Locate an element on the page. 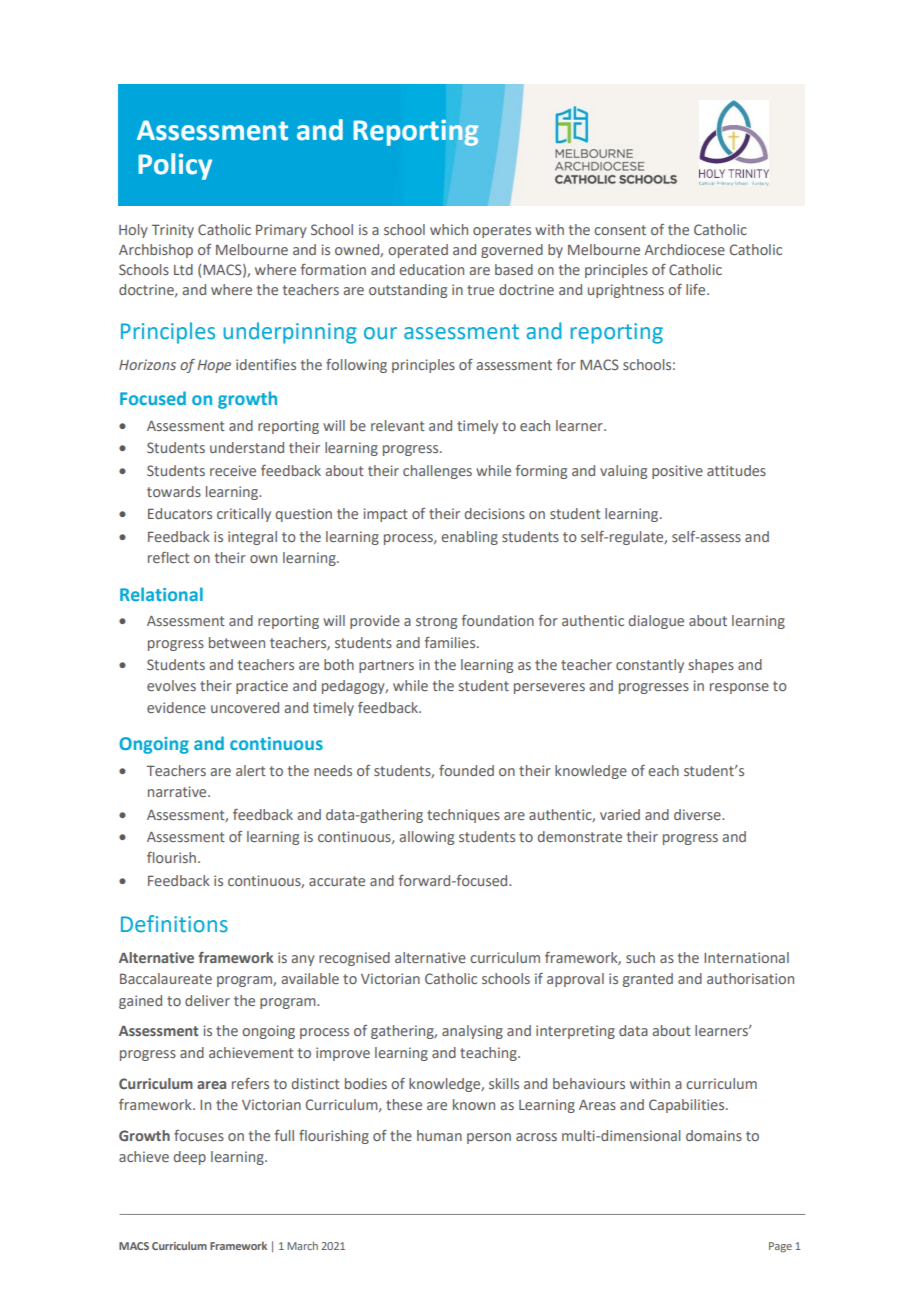 The height and width of the page is (1308, 924). human is located at coordinates (439, 1135).
